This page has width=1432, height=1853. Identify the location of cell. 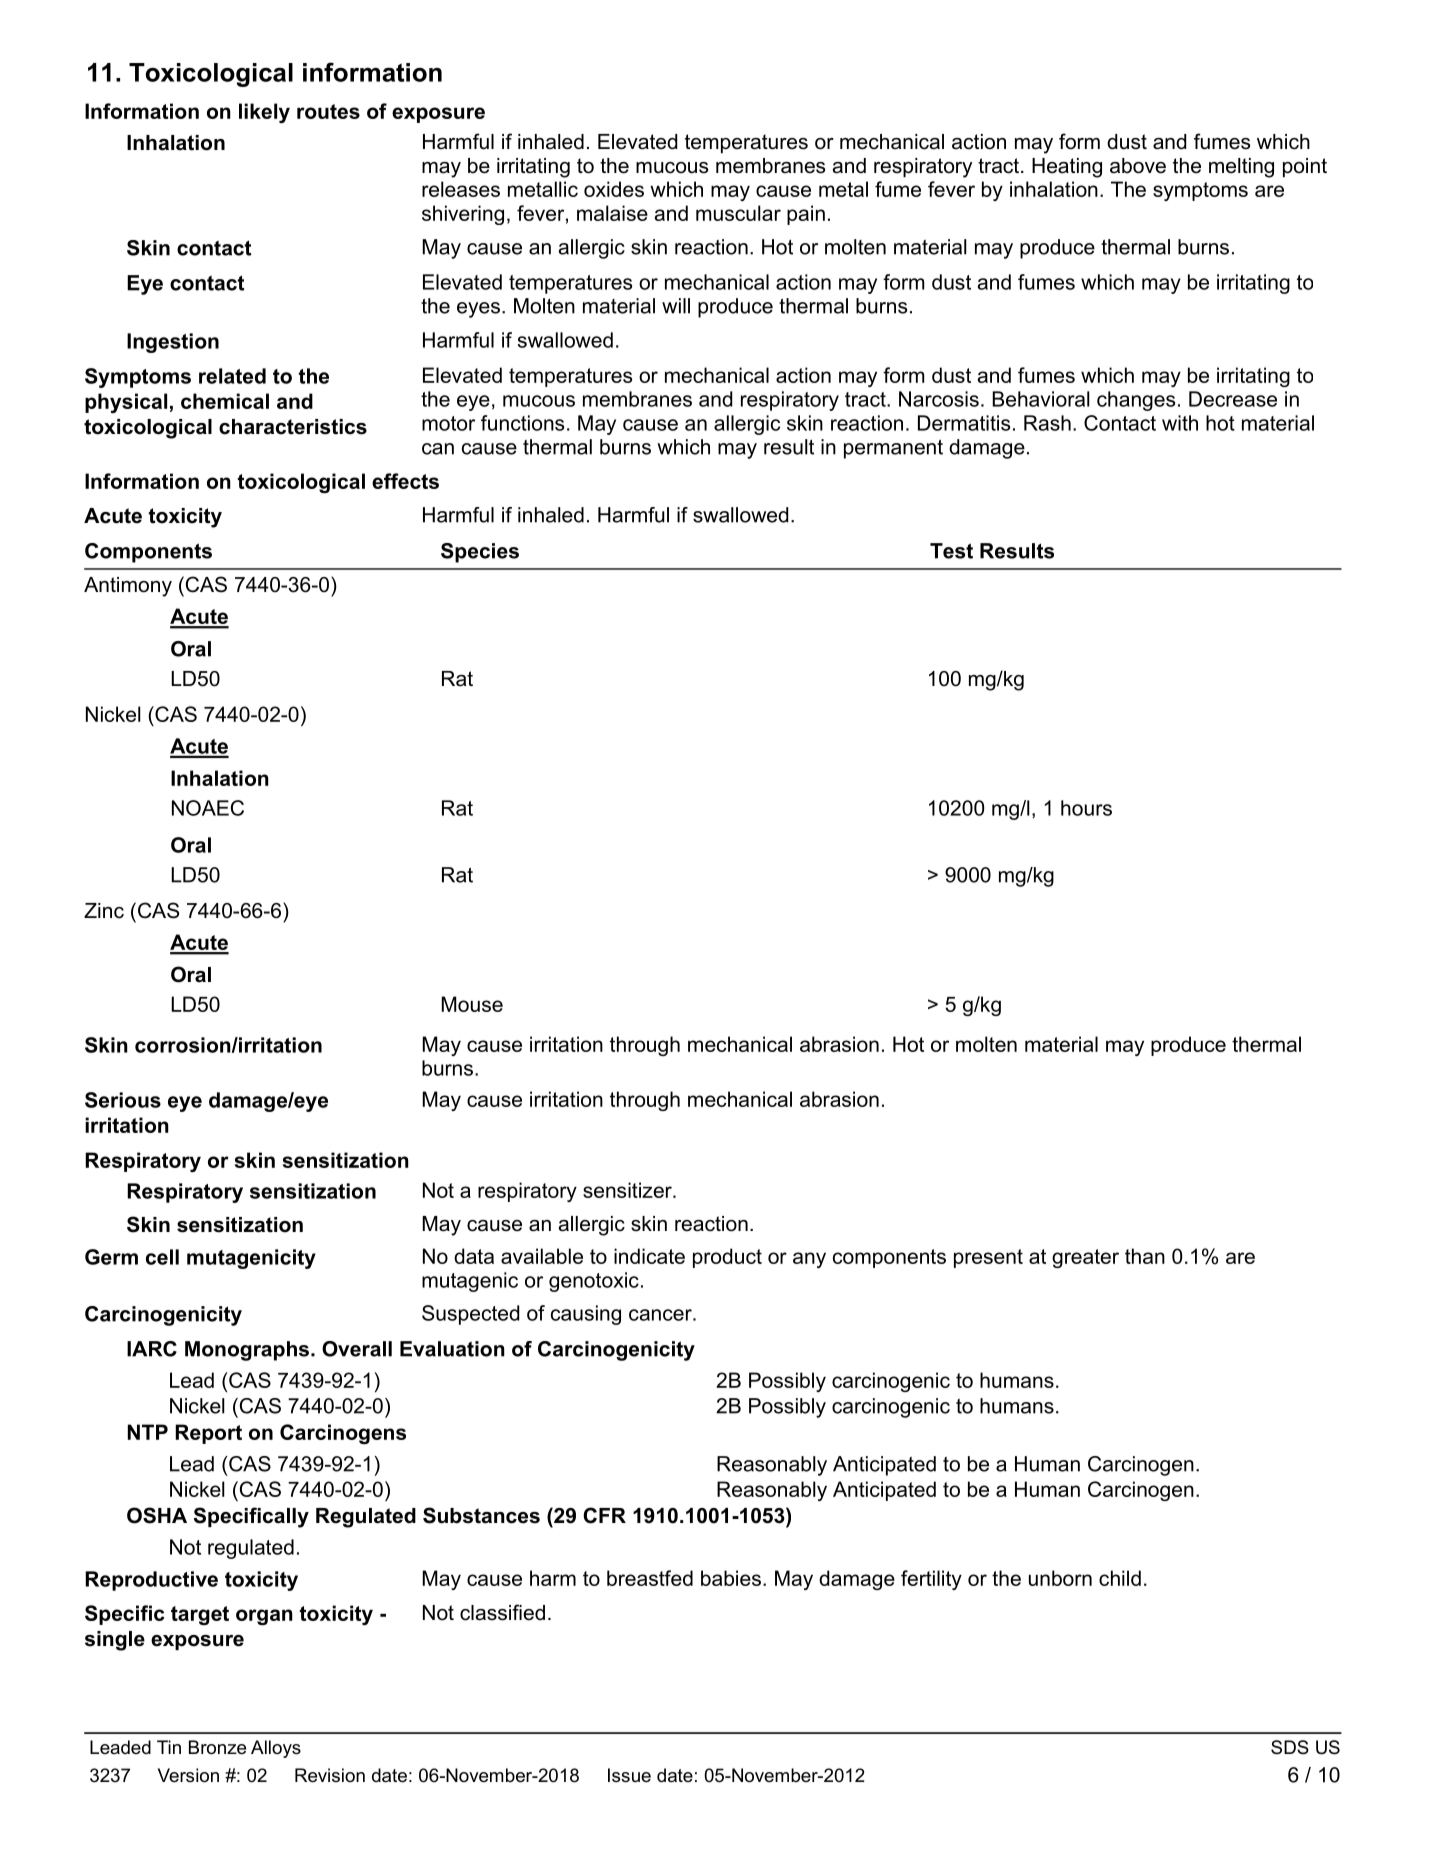
(162, 1257).
